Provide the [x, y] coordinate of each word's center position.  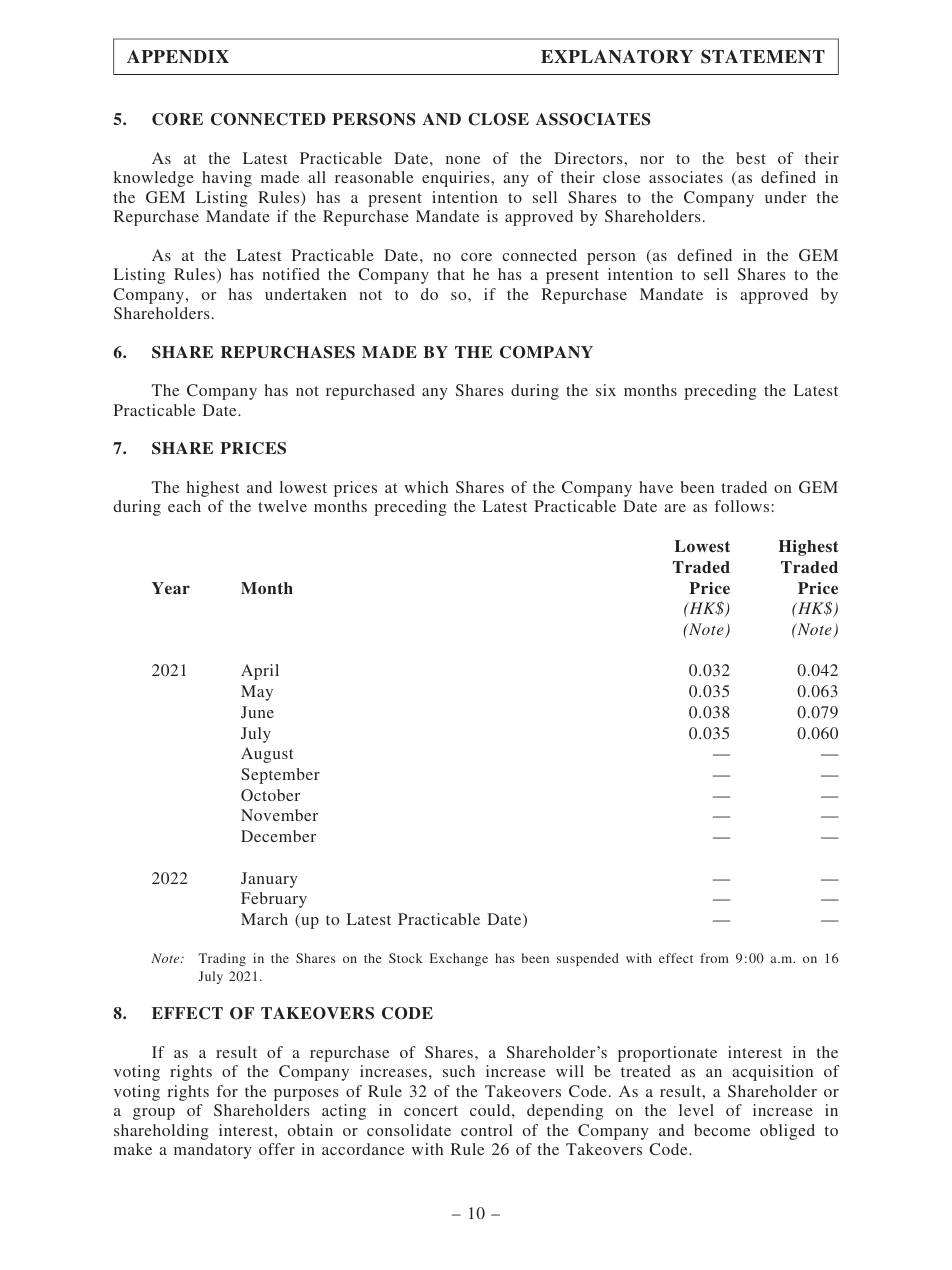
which [426, 487]
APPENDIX [178, 57]
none [463, 160]
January [269, 880]
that [451, 274]
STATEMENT [763, 57]
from [714, 958]
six [606, 390]
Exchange [459, 959]
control [487, 1130]
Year [171, 588]
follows [742, 506]
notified [291, 274]
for [227, 1091]
